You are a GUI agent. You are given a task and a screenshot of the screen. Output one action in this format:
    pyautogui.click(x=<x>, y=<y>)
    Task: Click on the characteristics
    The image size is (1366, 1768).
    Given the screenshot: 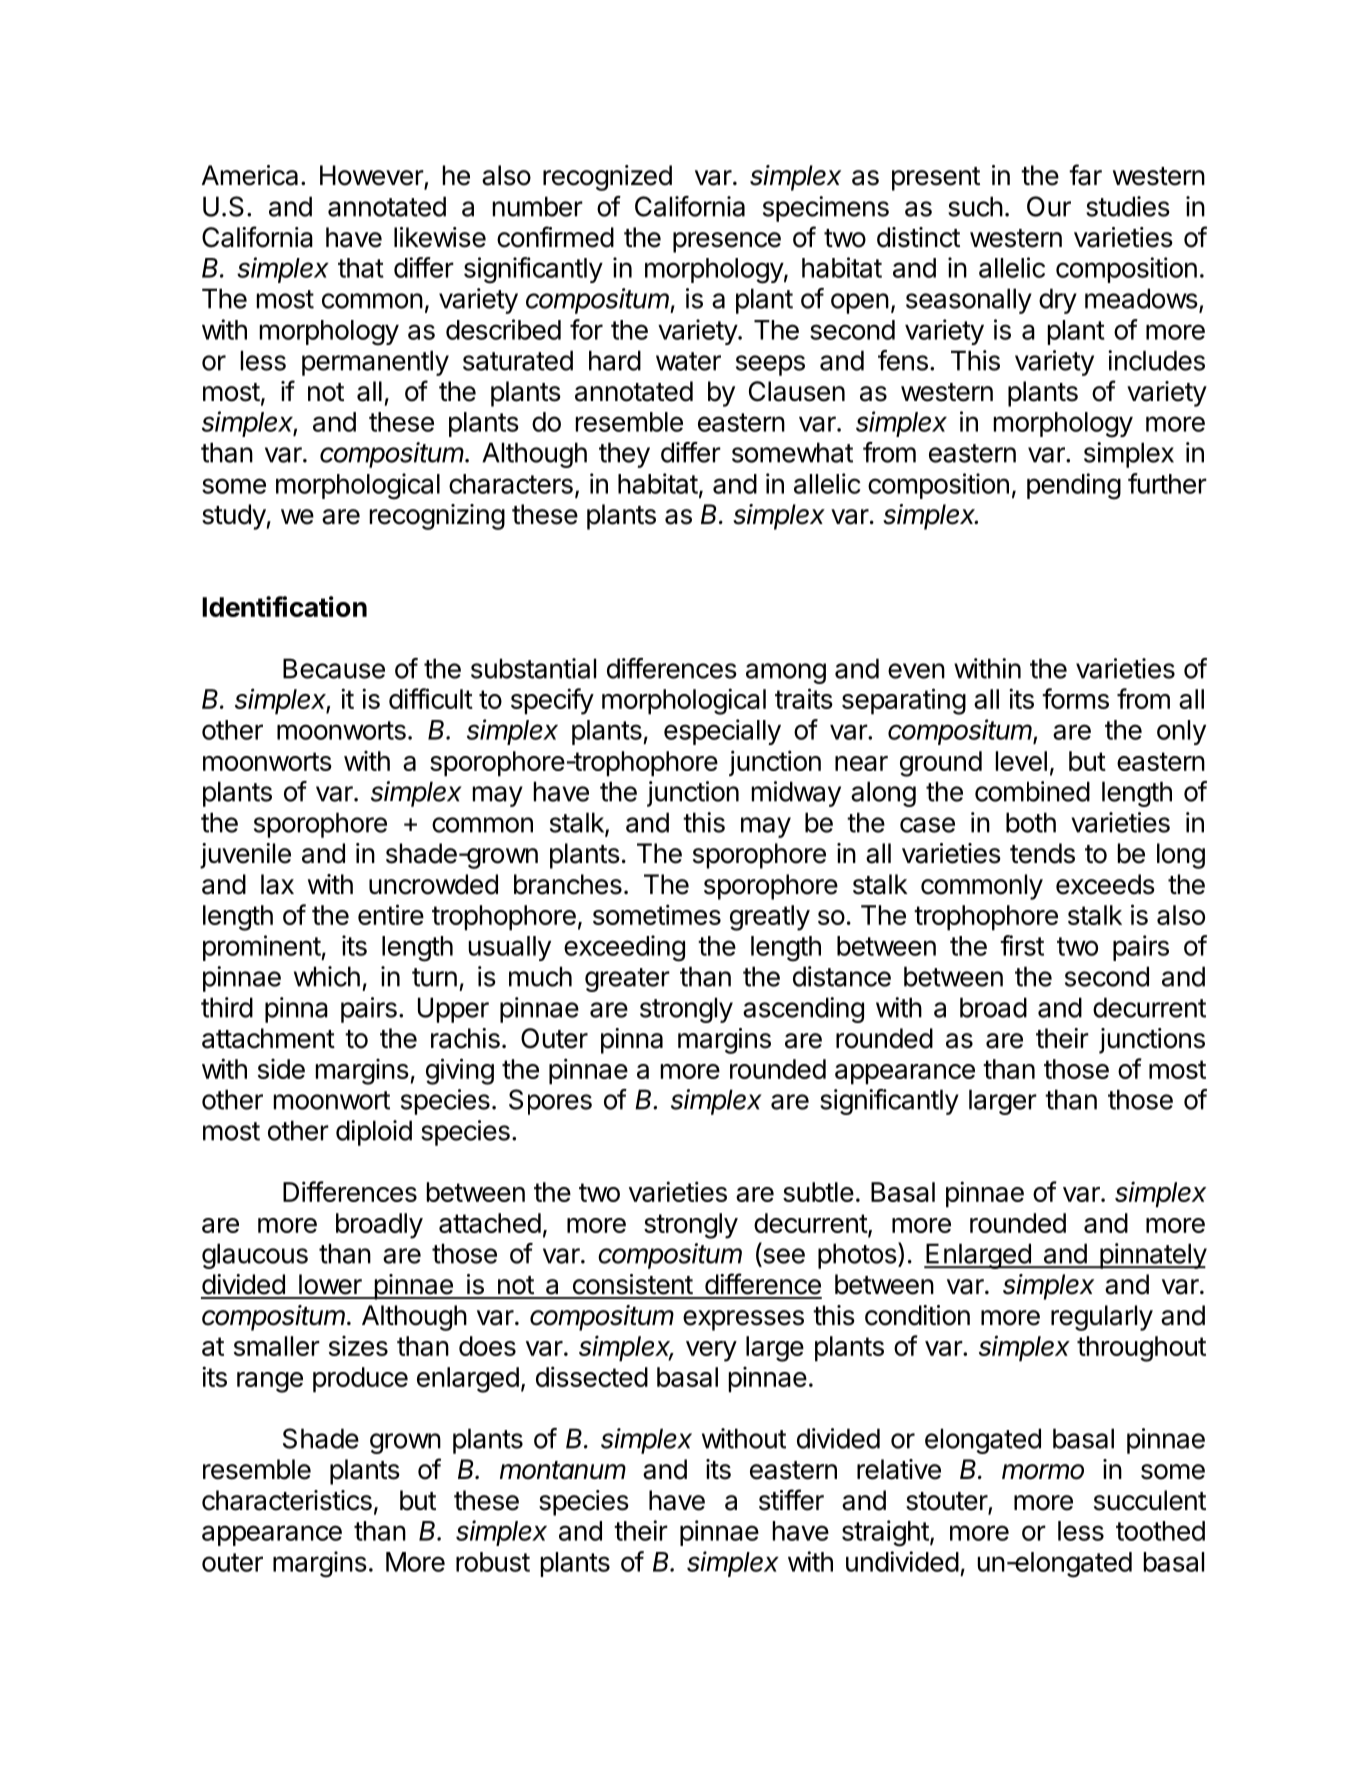 What is the action you would take?
    pyautogui.click(x=287, y=1500)
